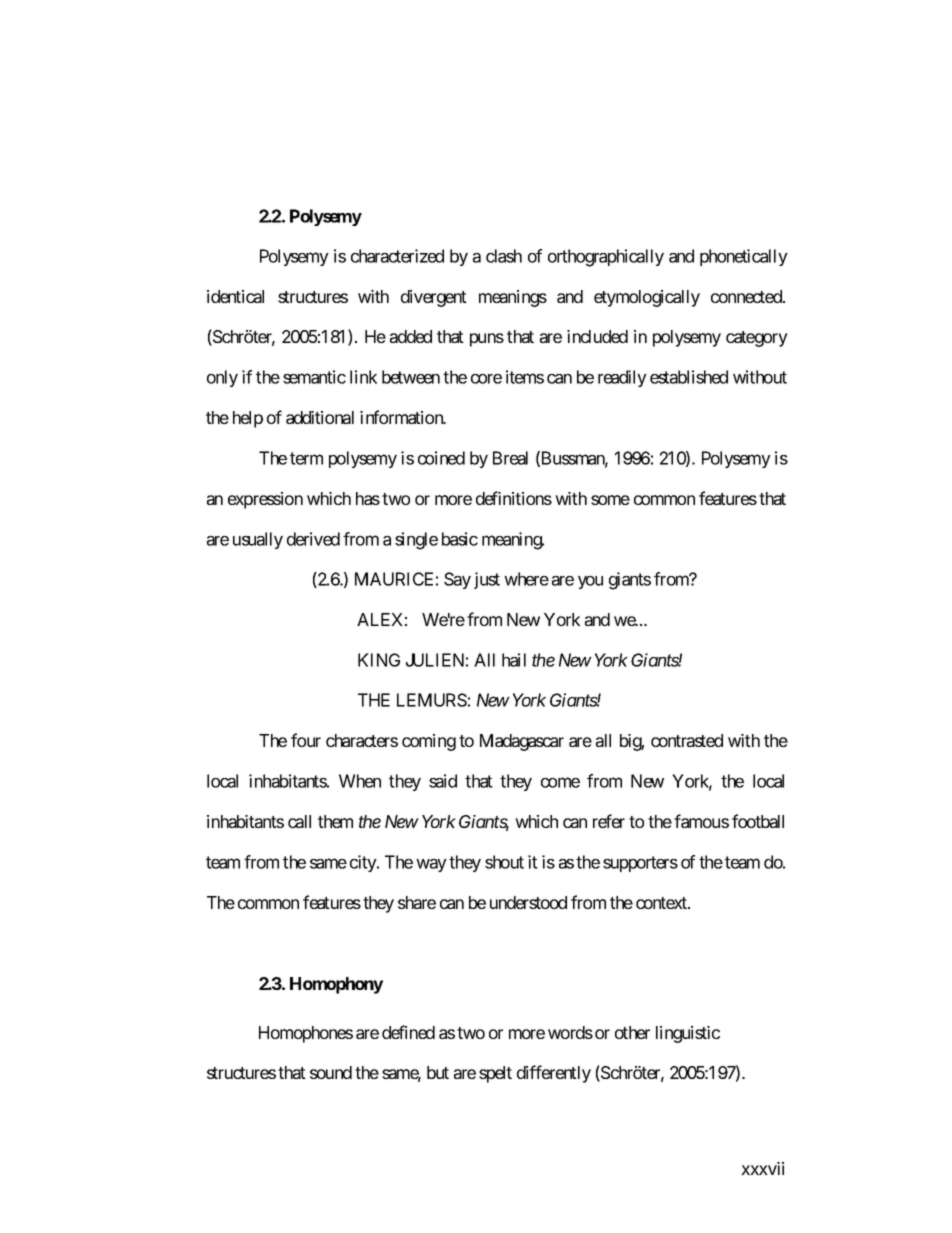  I want to click on identical, so click(235, 296).
